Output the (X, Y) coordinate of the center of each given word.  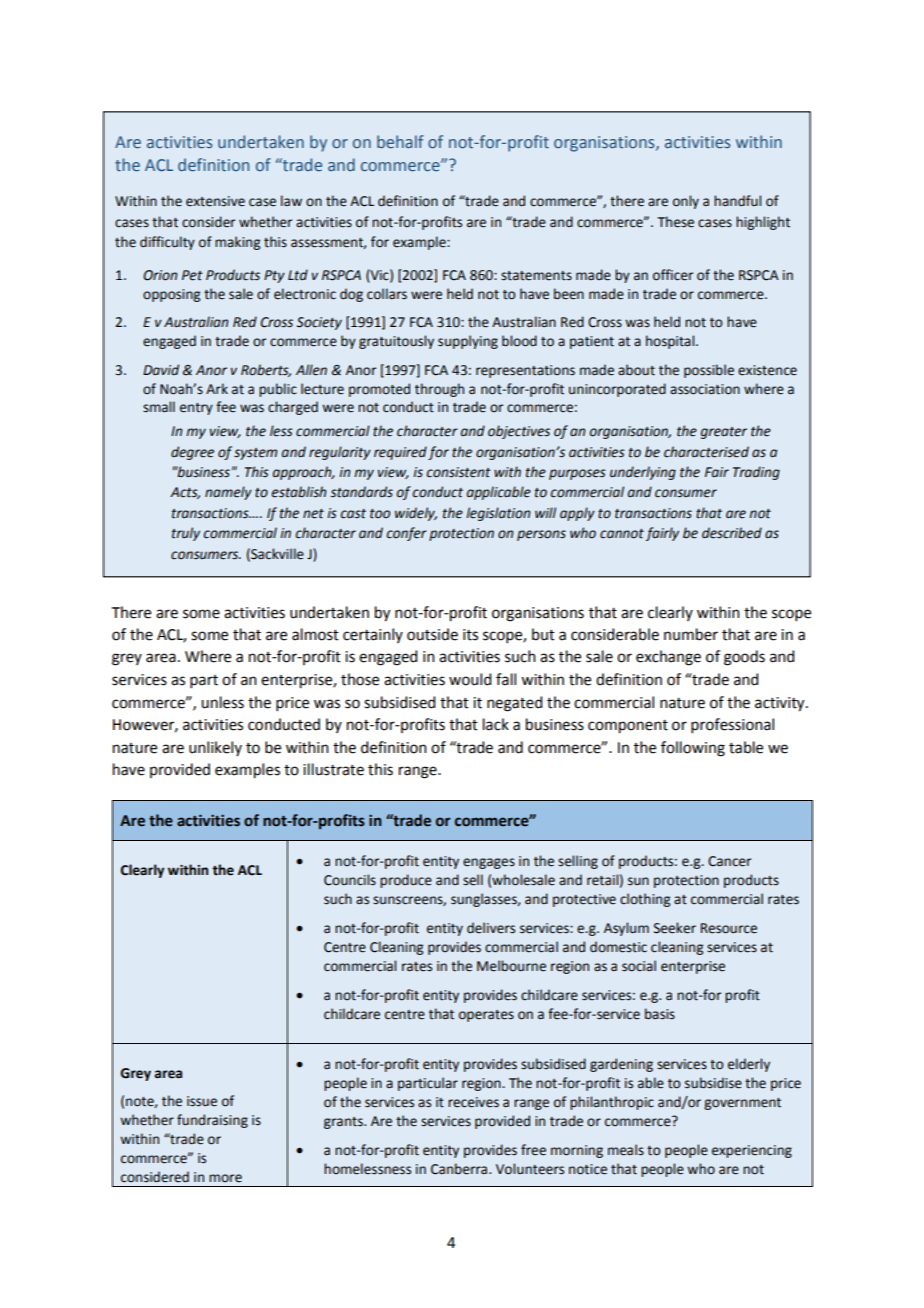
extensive (215, 201)
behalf (400, 141)
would (470, 679)
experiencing (752, 1151)
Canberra (460, 1169)
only (686, 202)
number (691, 634)
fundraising (212, 1121)
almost (315, 634)
